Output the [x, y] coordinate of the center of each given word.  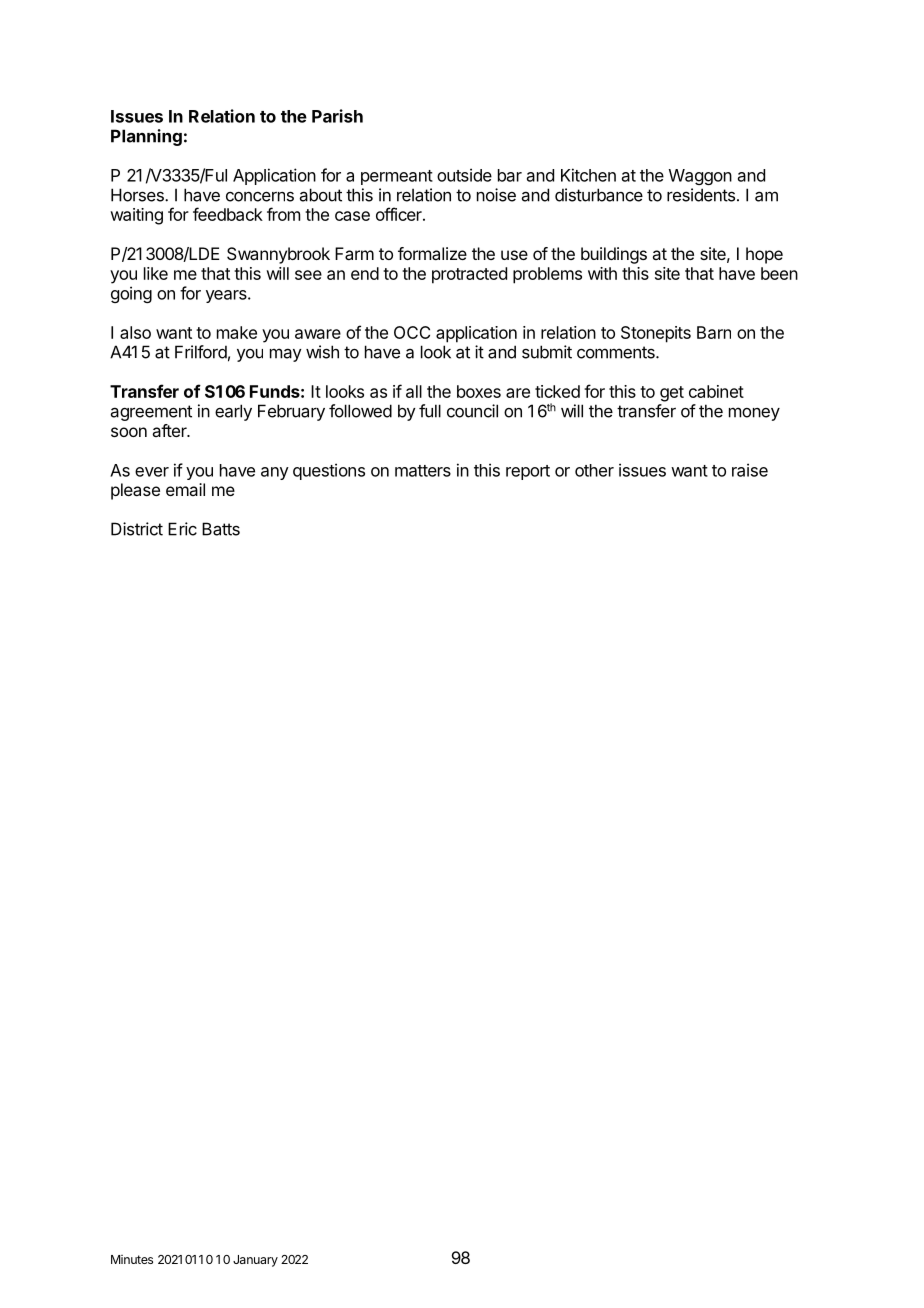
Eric [182, 529]
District [137, 529]
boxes [479, 391]
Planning [146, 137]
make [237, 332]
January [255, 1261]
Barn [714, 332]
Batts [221, 529]
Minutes [132, 1259]
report [528, 472]
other [594, 470]
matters [423, 471]
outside [464, 175]
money [754, 414]
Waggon [700, 177]
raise [750, 470]
